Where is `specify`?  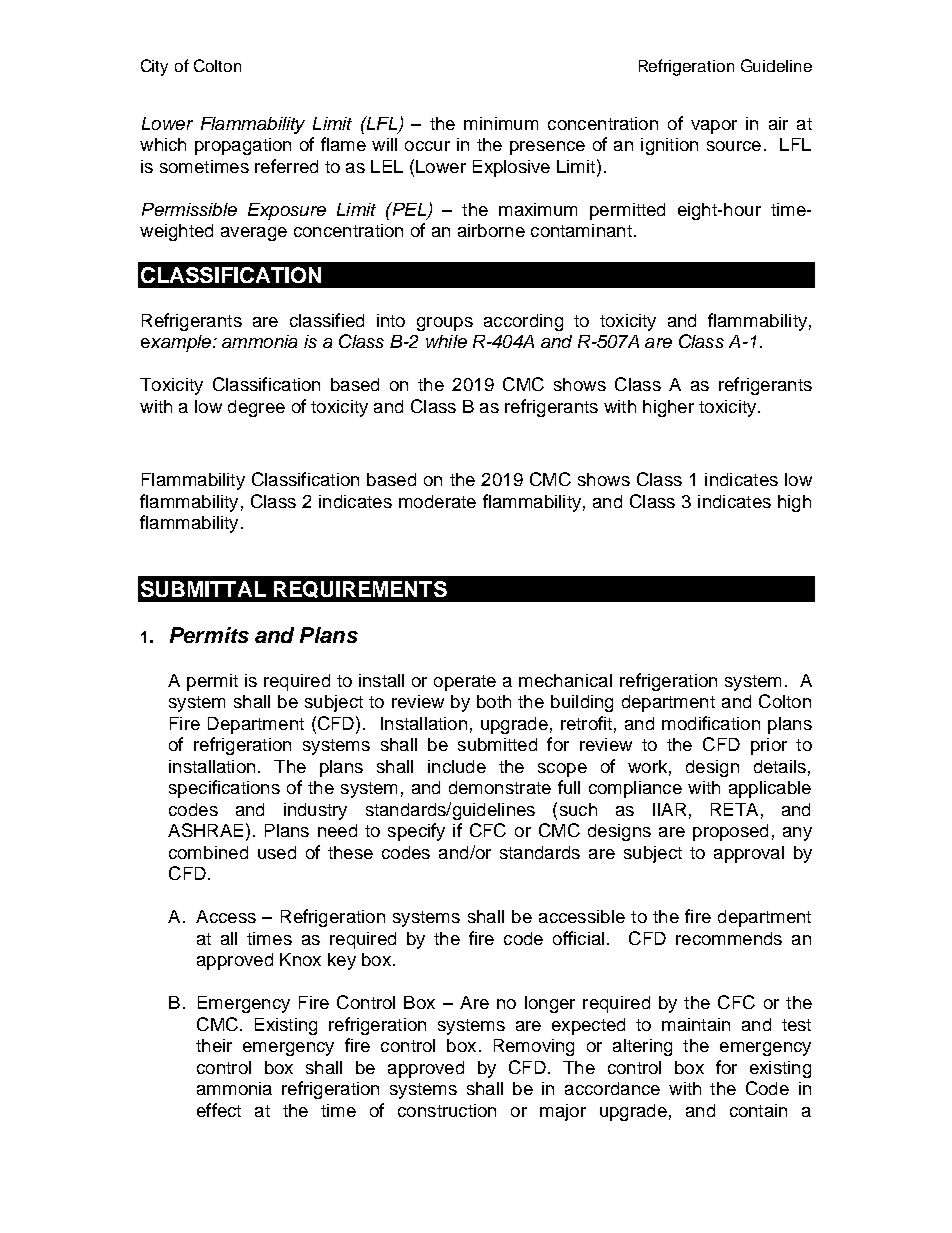
specify is located at coordinates (416, 832).
